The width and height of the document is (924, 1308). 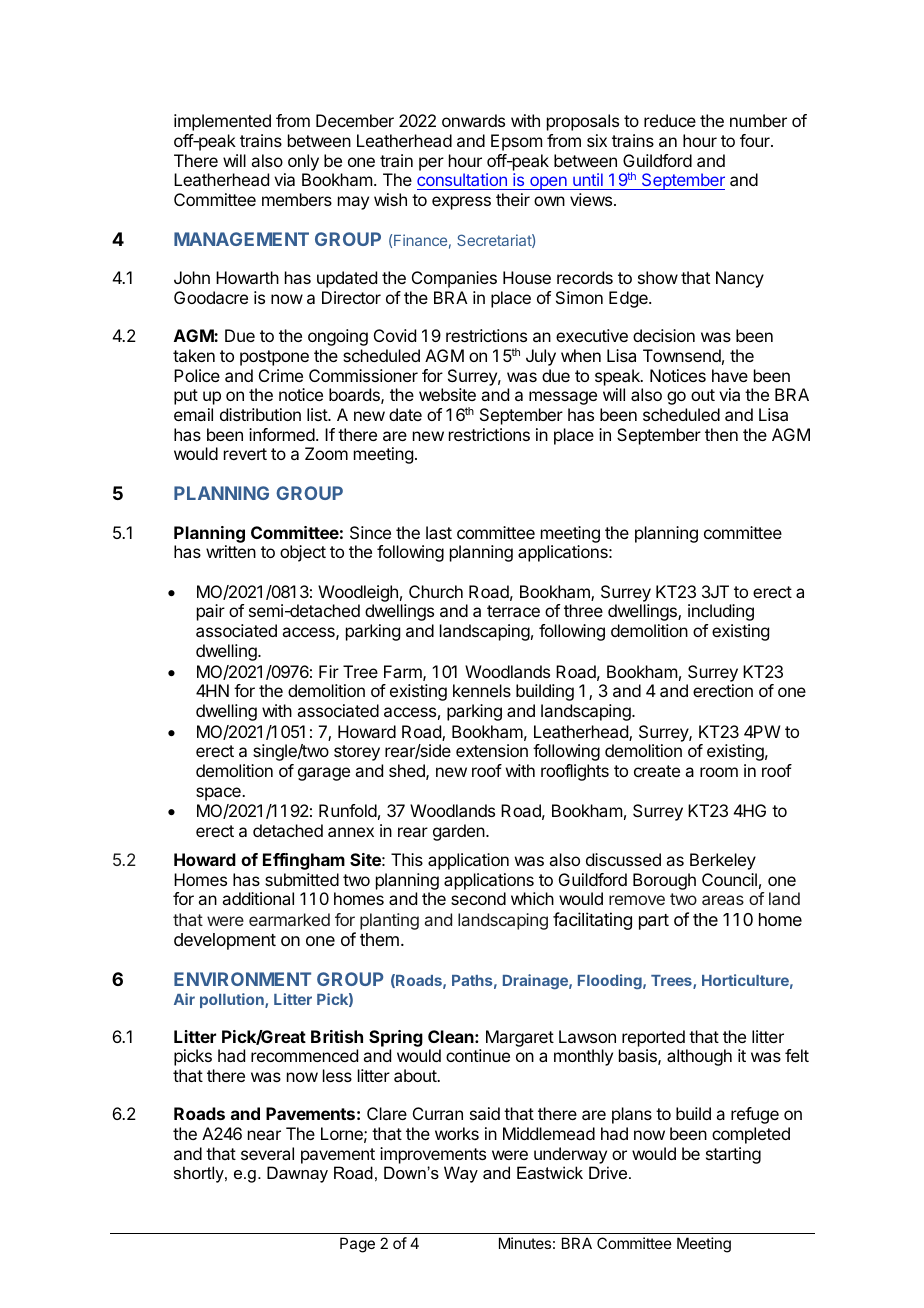 I want to click on only, so click(x=303, y=162).
